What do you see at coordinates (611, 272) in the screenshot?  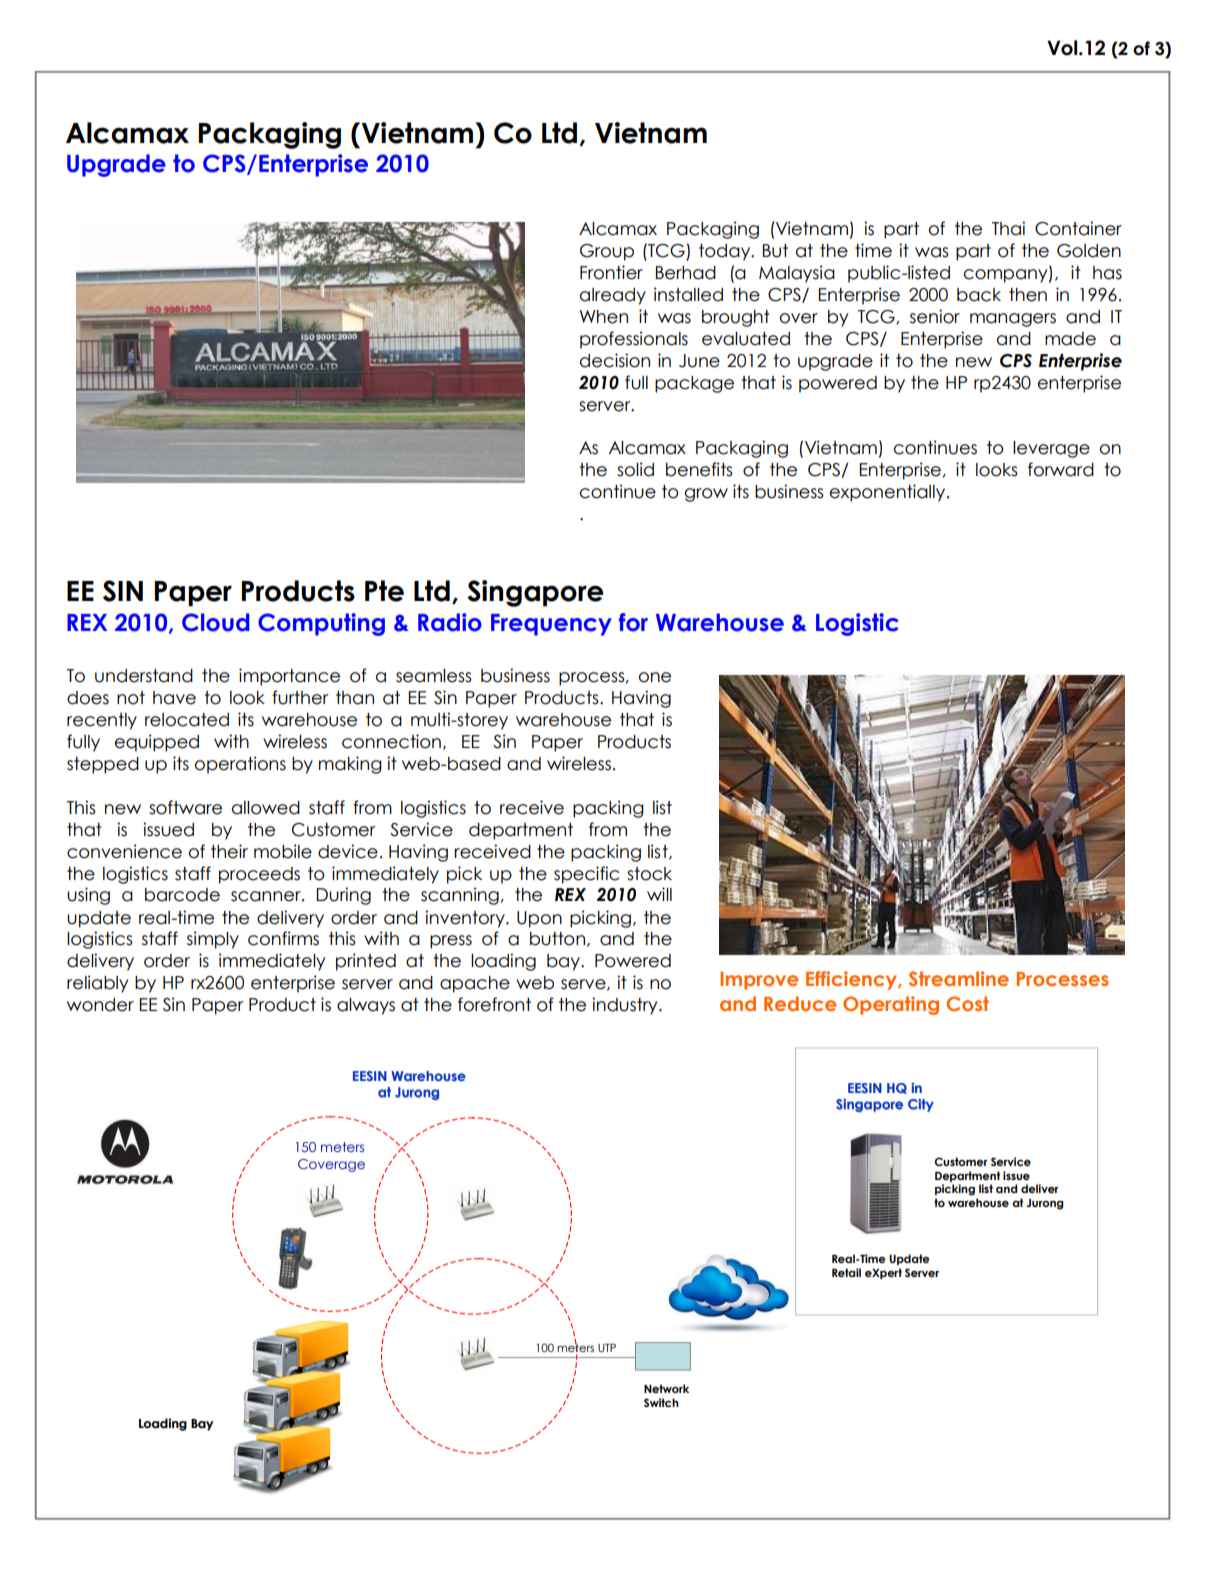 I see `Frontier` at bounding box center [611, 272].
